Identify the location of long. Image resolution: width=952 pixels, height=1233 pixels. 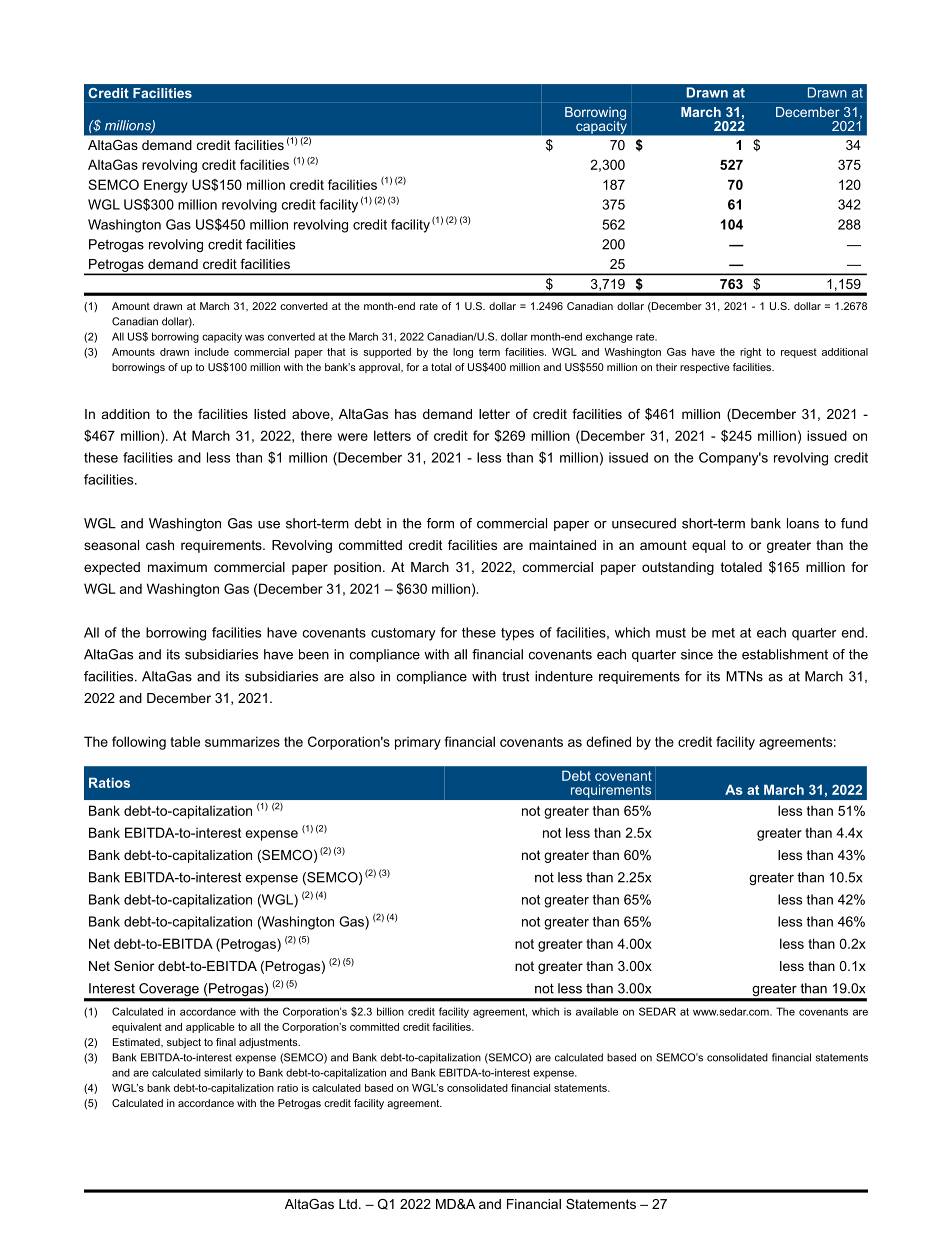
(463, 353).
